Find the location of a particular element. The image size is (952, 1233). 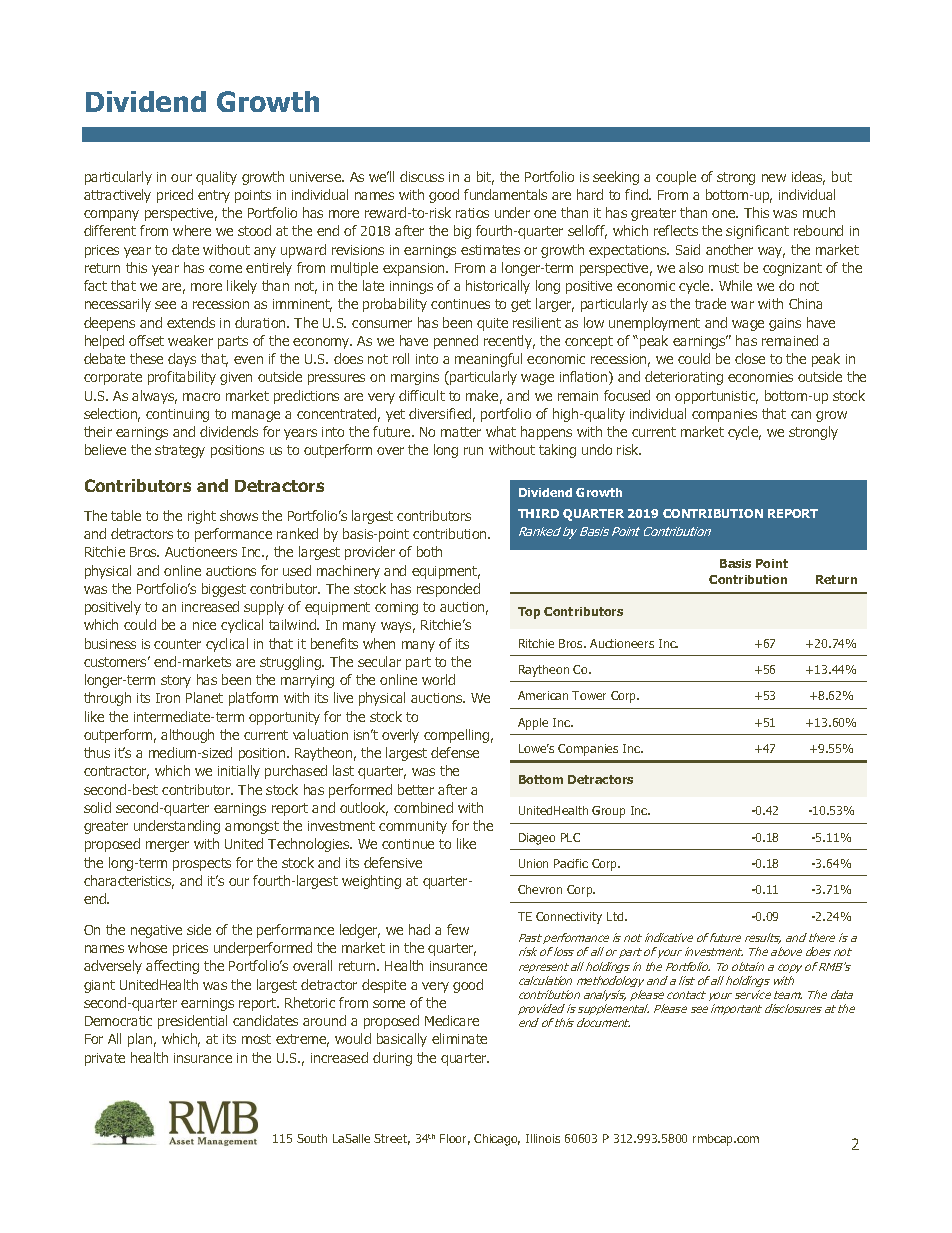

both is located at coordinates (429, 551).
